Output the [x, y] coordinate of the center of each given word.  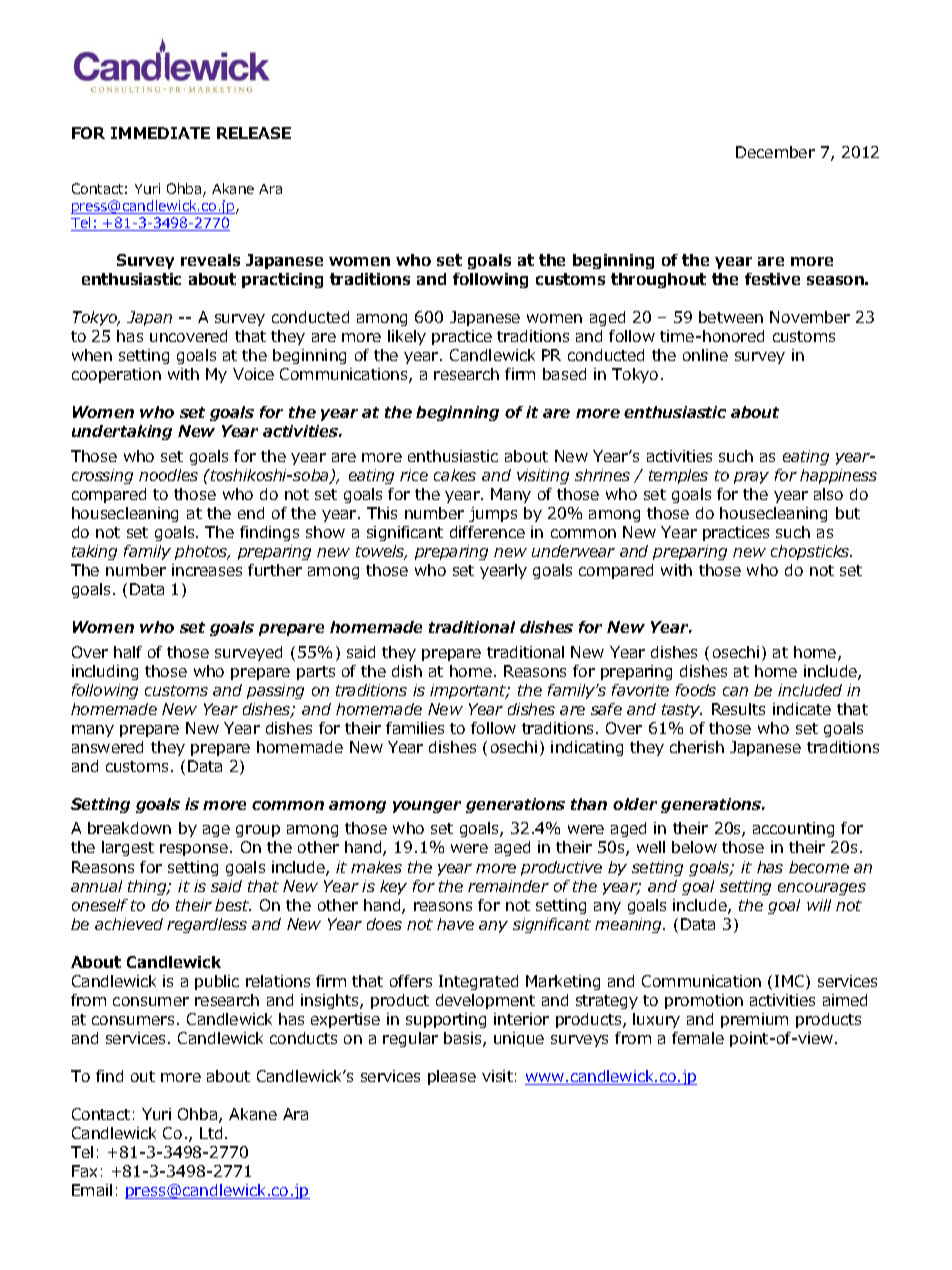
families [415, 728]
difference [487, 532]
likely [407, 337]
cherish [697, 747]
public [217, 982]
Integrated [478, 982]
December [775, 152]
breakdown [129, 828]
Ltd [211, 1133]
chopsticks [811, 552]
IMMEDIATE [160, 133]
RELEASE [254, 133]
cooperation [116, 375]
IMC [791, 982]
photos [202, 552]
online [705, 355]
